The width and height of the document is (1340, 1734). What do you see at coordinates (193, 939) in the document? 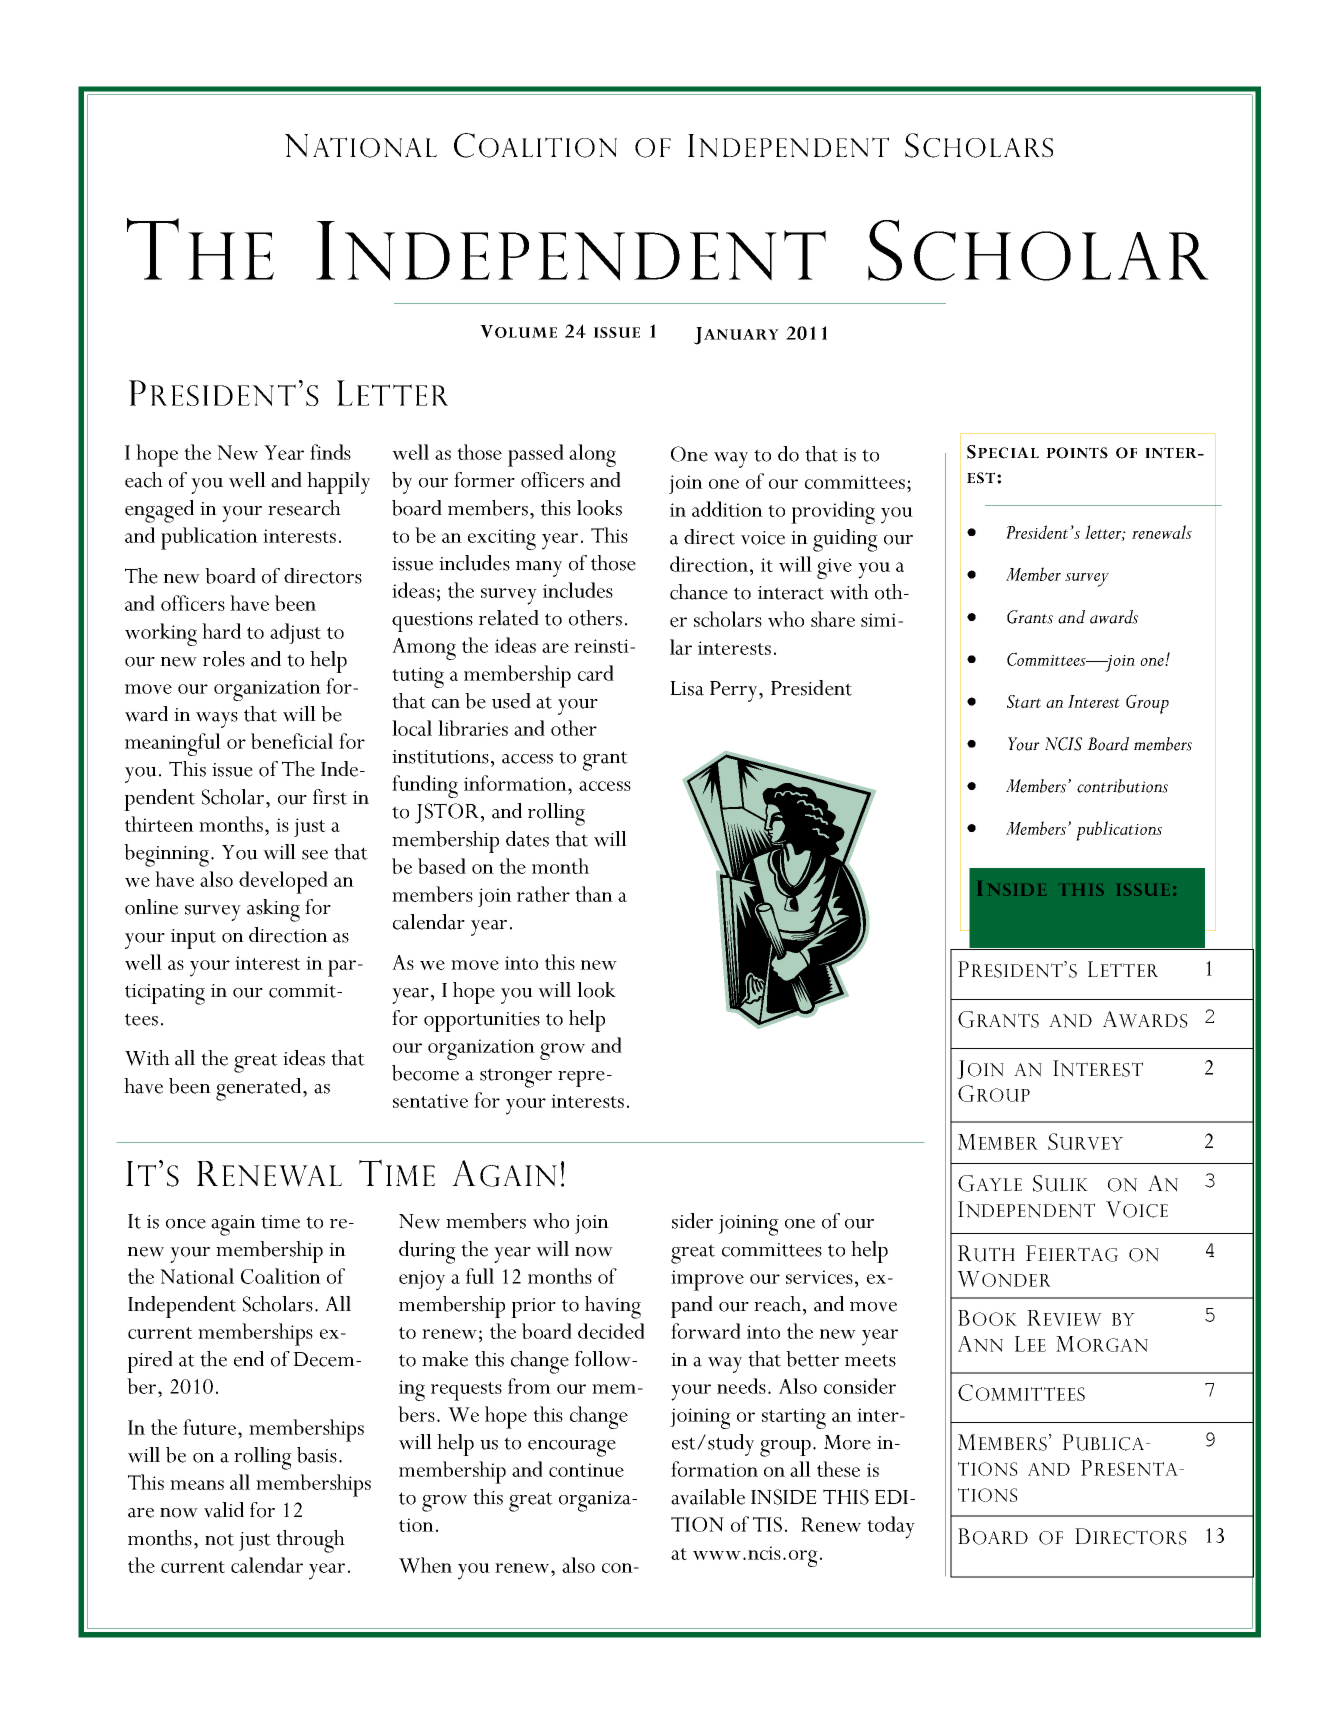
I see `input` at bounding box center [193, 939].
